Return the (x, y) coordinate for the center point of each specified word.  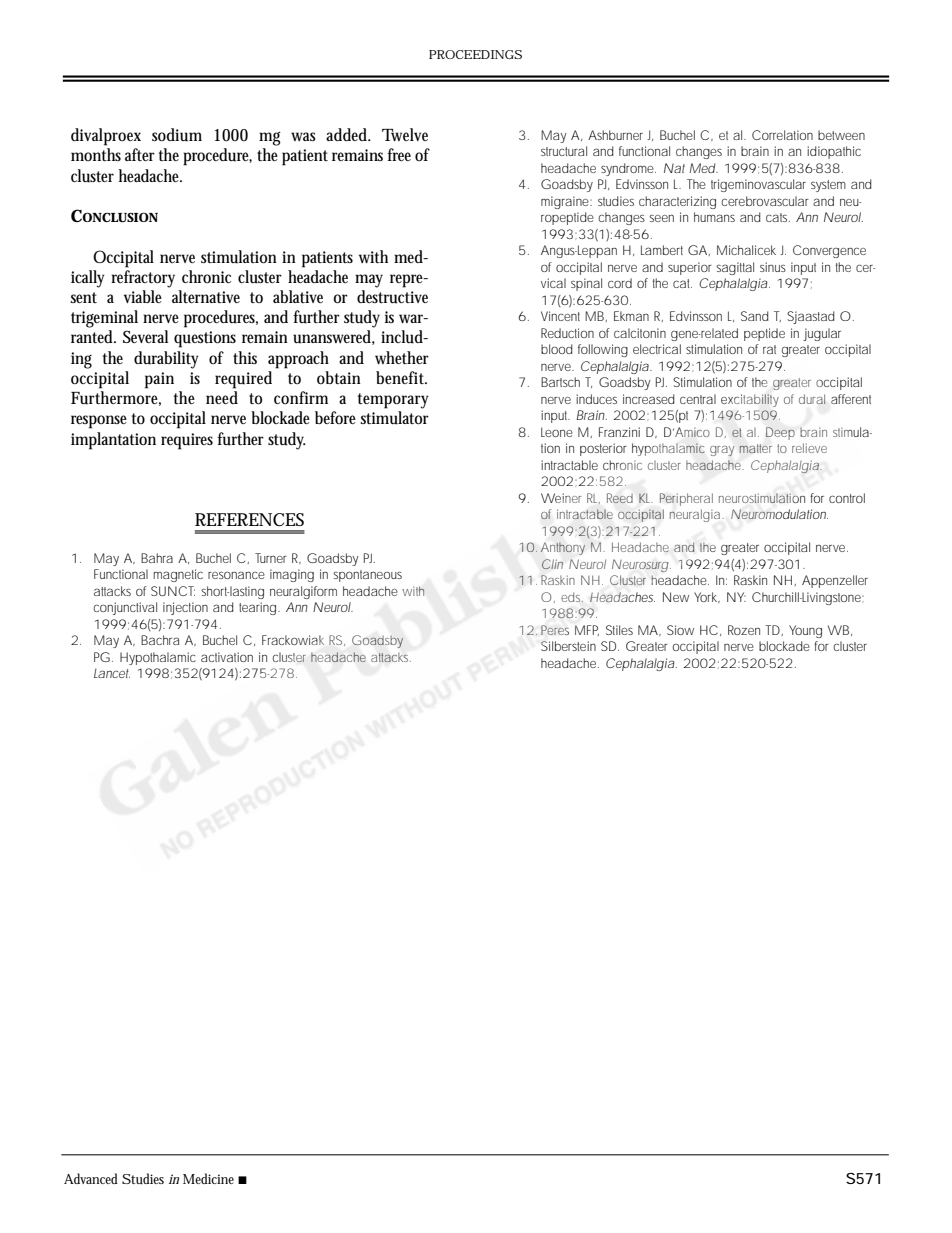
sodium (177, 135)
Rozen (744, 630)
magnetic (178, 575)
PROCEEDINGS (475, 54)
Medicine (208, 1178)
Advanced (91, 1178)
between (841, 135)
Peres (555, 630)
